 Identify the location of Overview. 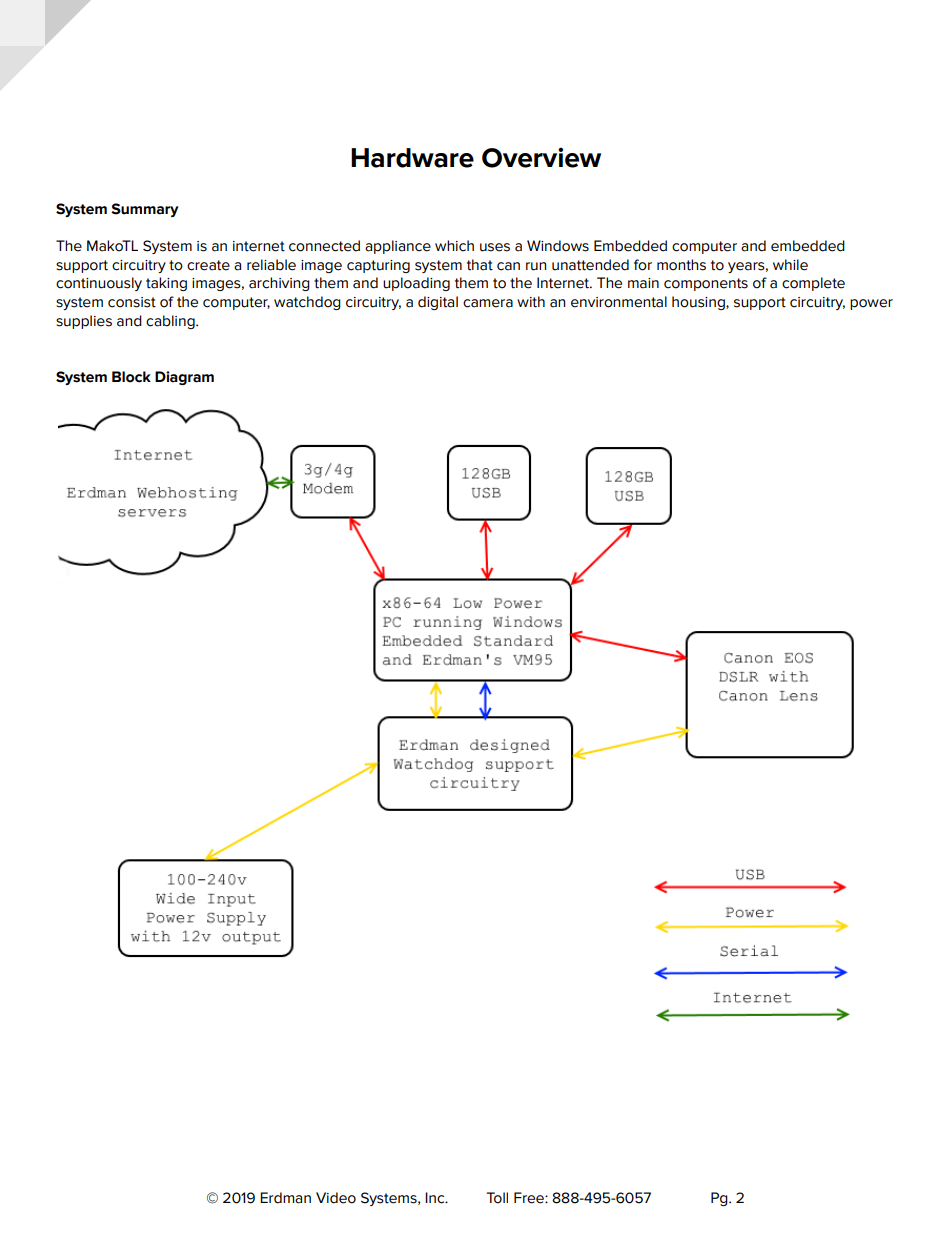
(541, 157).
